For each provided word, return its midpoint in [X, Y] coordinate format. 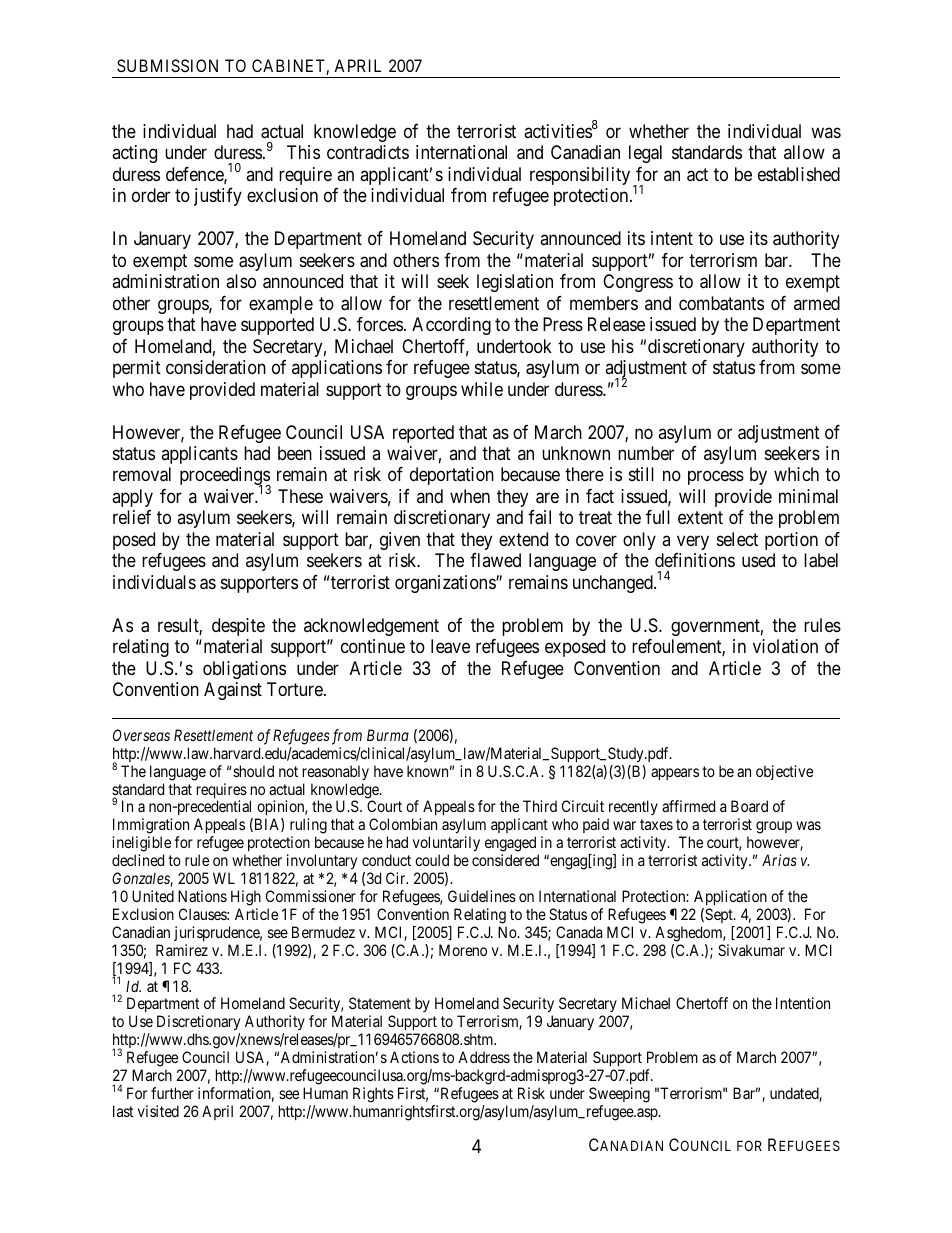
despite [238, 627]
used [758, 560]
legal [645, 154]
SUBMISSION [167, 65]
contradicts [368, 152]
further [172, 1093]
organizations [446, 584]
